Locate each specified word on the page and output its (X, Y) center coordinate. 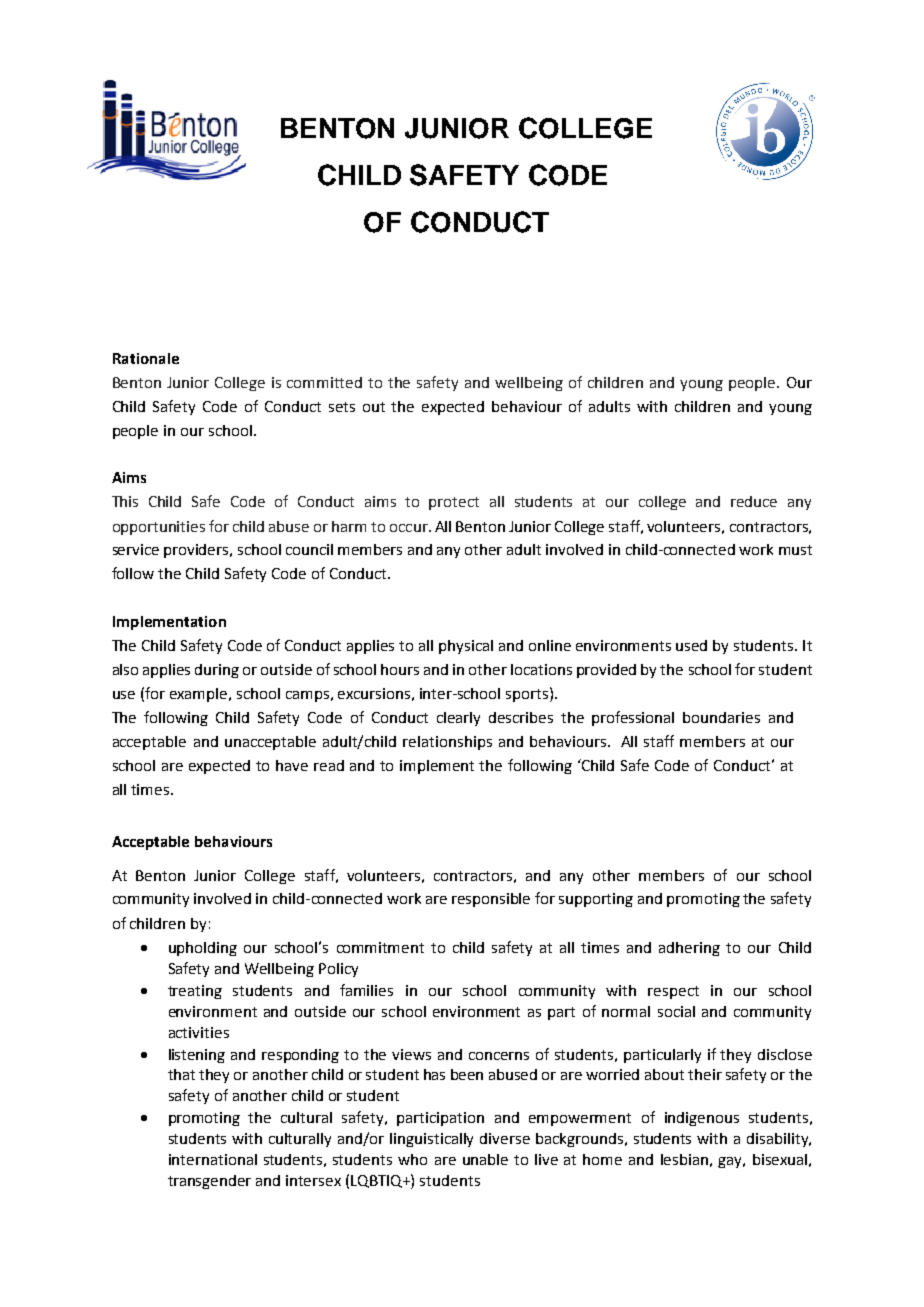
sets (342, 407)
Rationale (146, 358)
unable (485, 1159)
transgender (209, 1182)
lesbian (684, 1159)
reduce (754, 501)
